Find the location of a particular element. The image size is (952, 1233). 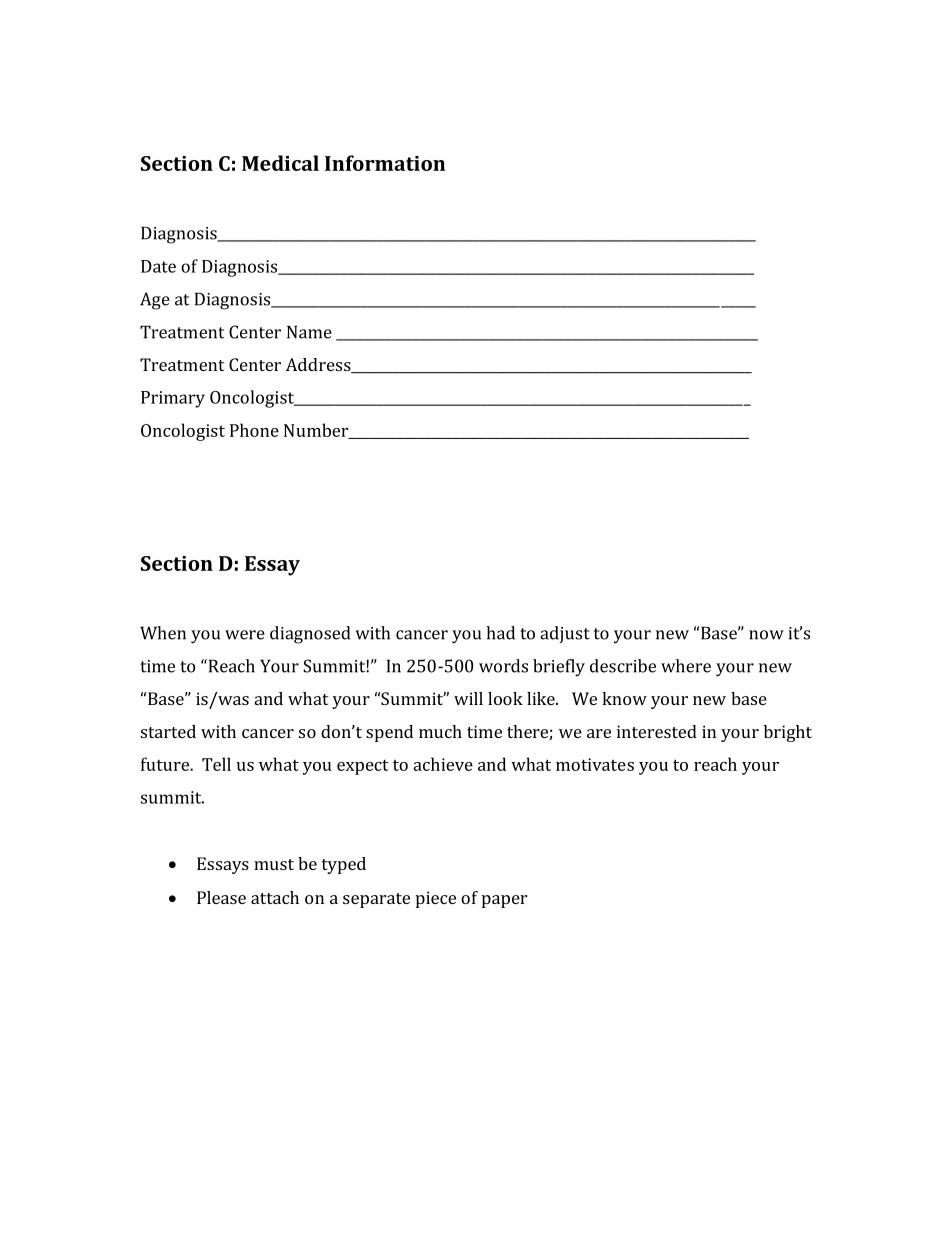

Medical is located at coordinates (280, 163).
